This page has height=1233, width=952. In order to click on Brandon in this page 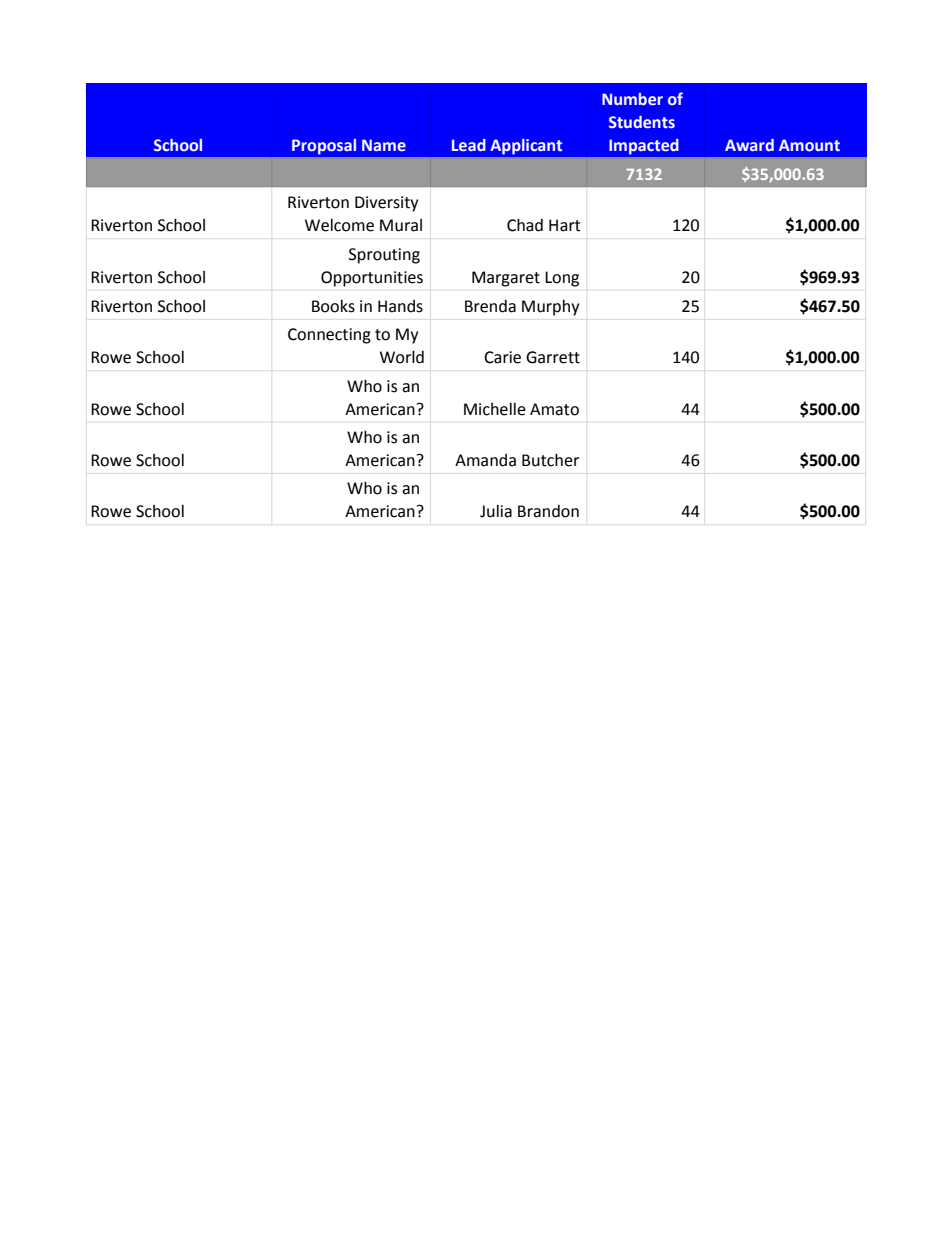, I will do `click(548, 511)`.
